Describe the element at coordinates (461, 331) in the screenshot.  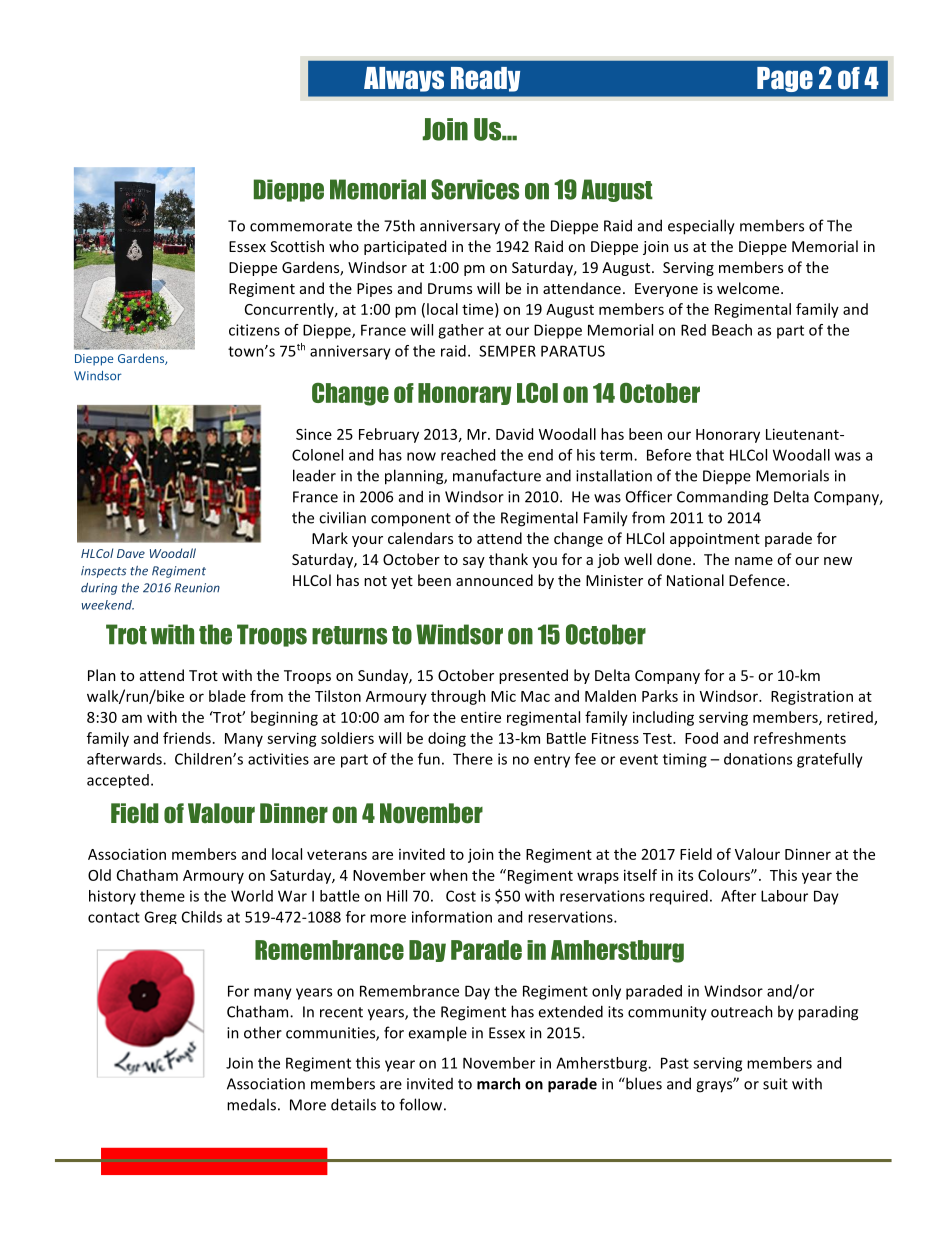
I see `gather` at that location.
